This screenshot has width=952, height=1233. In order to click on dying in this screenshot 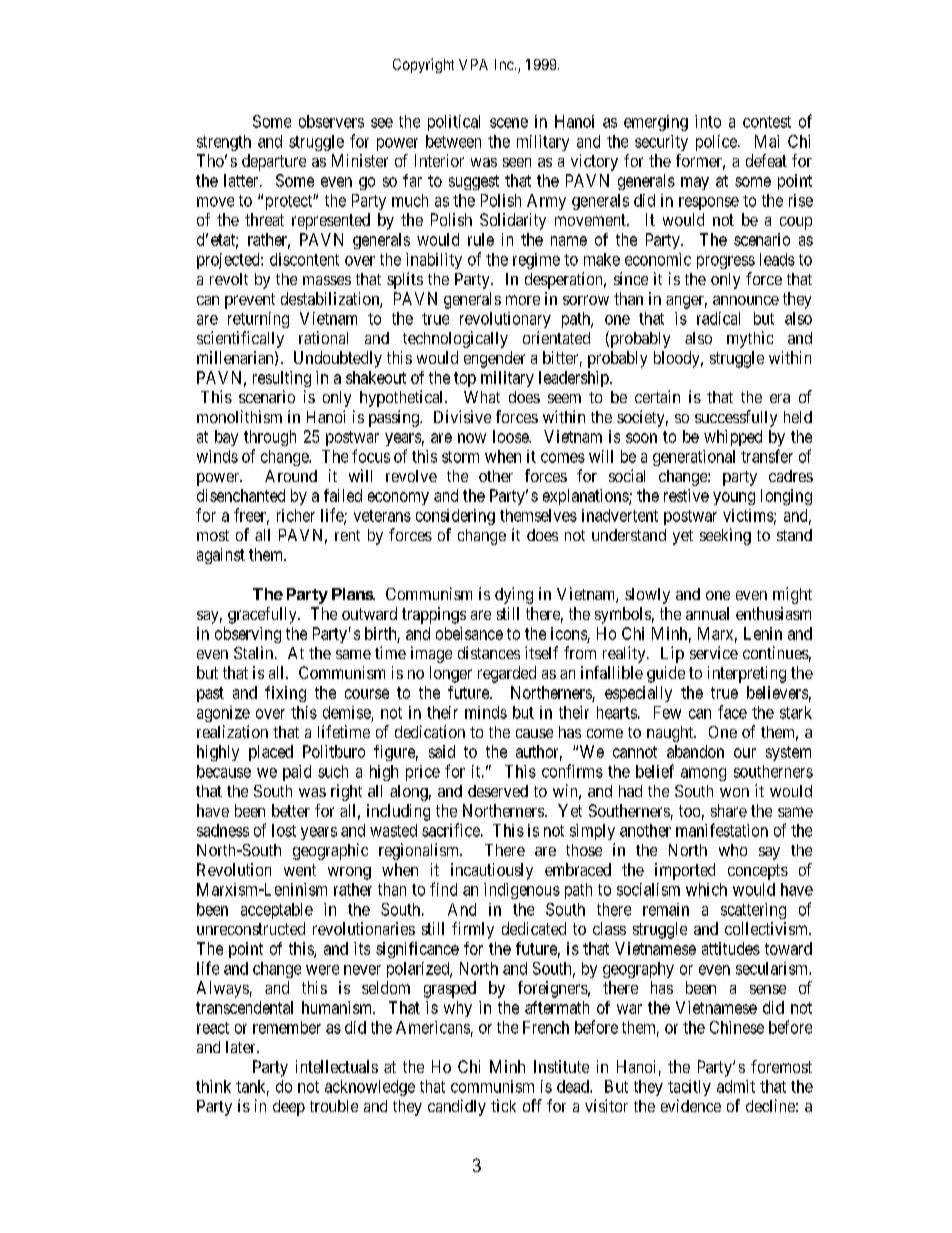, I will do `click(514, 595)`.
